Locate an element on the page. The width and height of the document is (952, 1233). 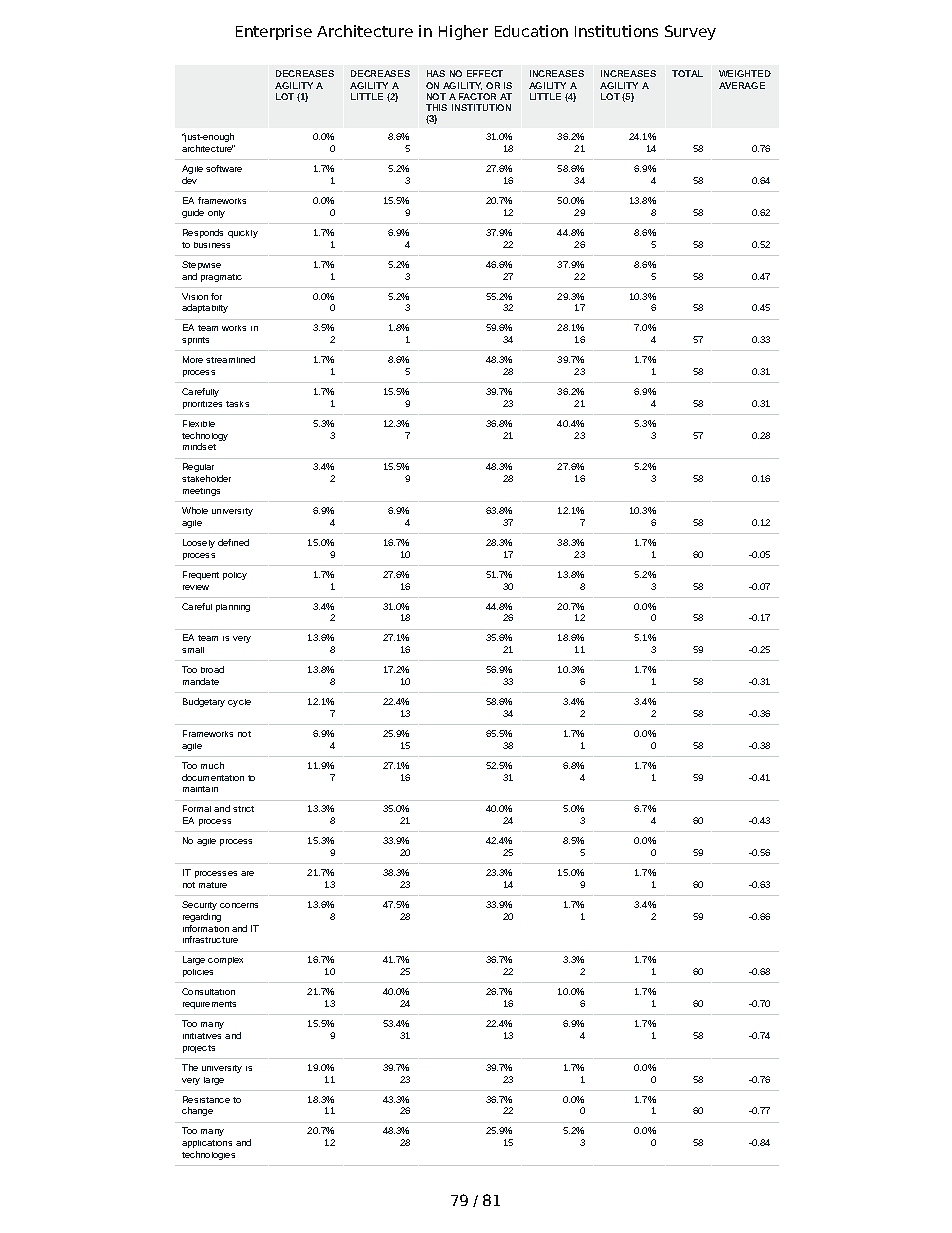
tasks is located at coordinates (237, 404).
